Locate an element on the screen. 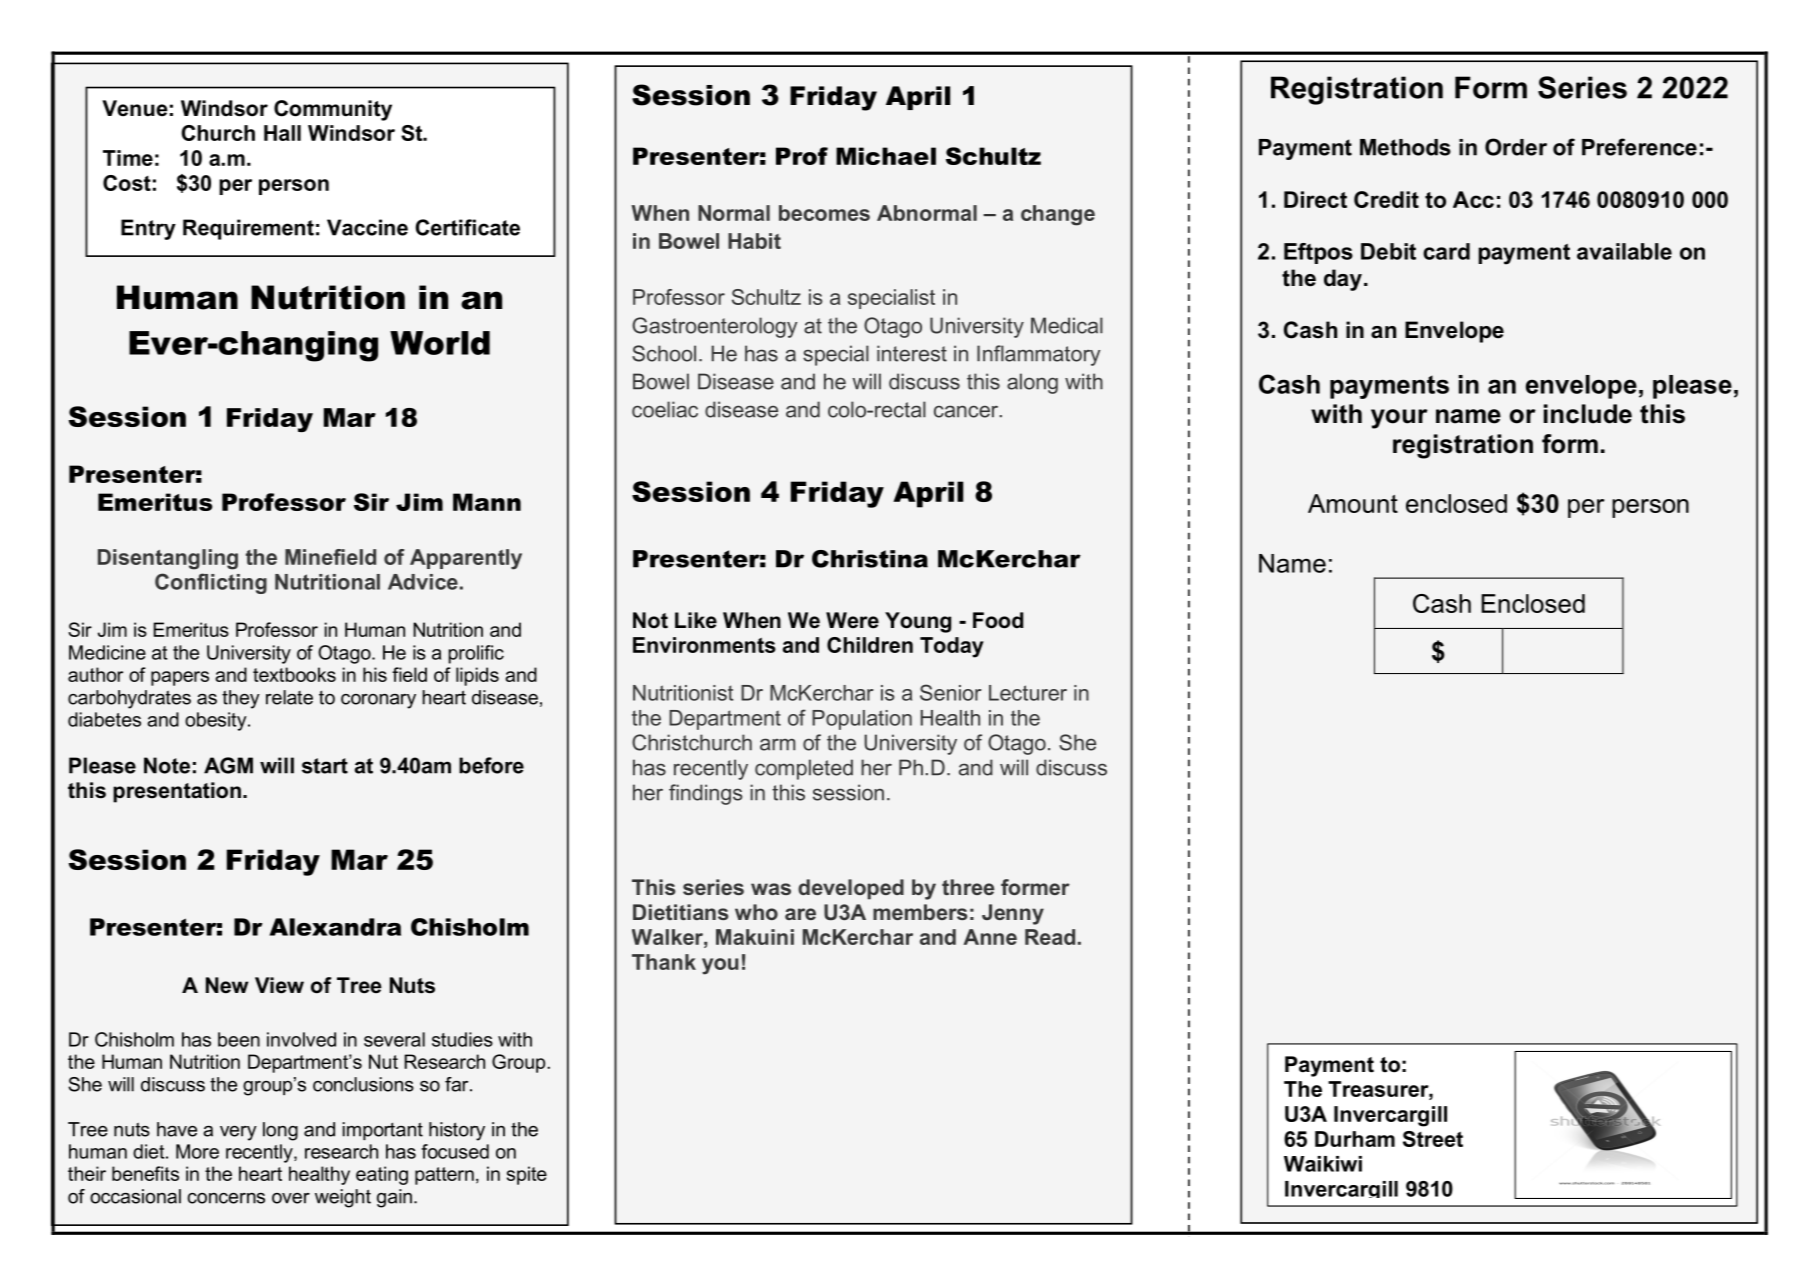 This screenshot has height=1286, width=1820. Hall is located at coordinates (282, 133).
